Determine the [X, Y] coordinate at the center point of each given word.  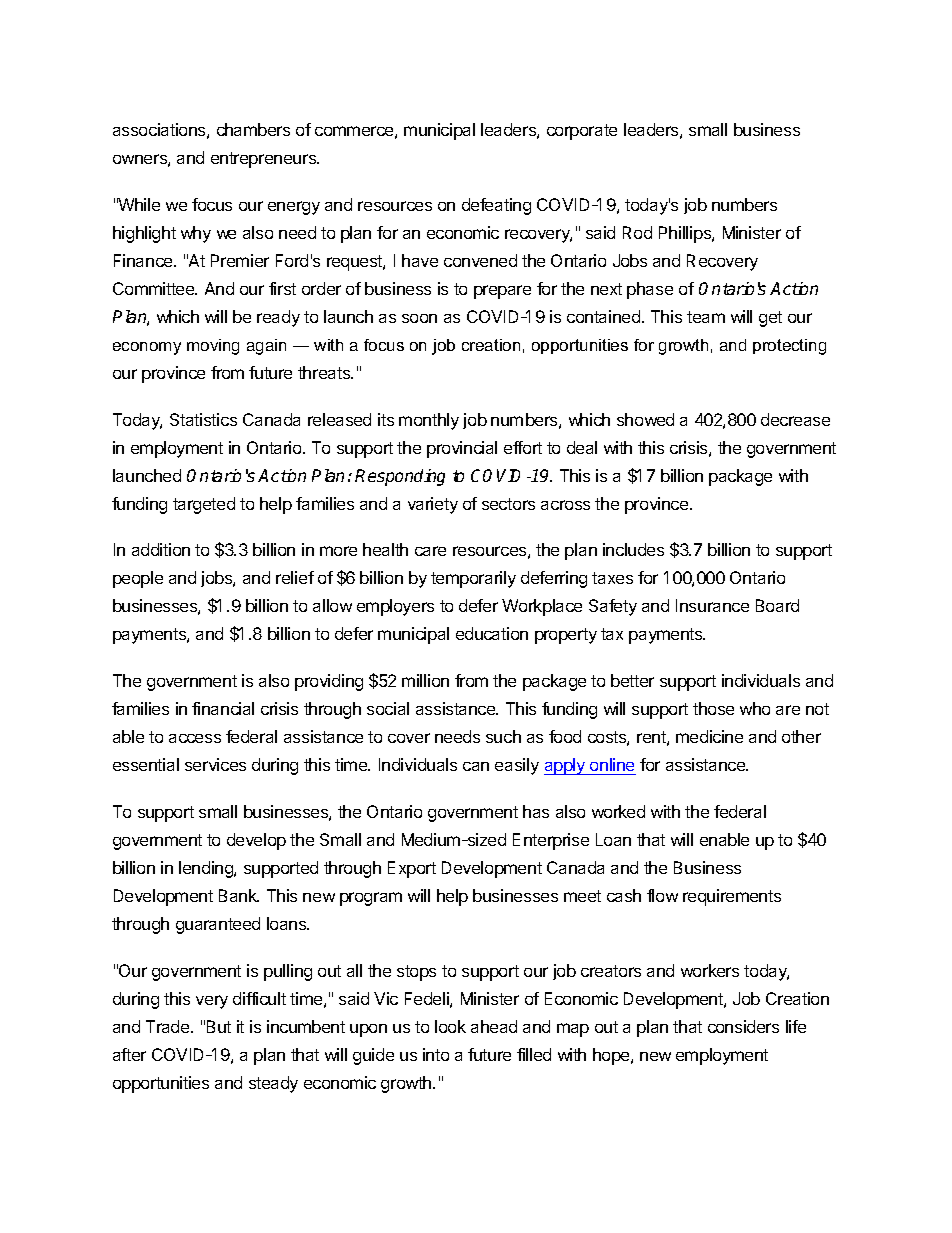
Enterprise [551, 841]
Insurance [712, 605]
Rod [637, 232]
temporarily [473, 579]
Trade [169, 1026]
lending [207, 869]
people [138, 579]
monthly [429, 421]
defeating [496, 206]
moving [213, 347]
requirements [732, 897]
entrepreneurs [265, 160]
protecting [789, 347]
